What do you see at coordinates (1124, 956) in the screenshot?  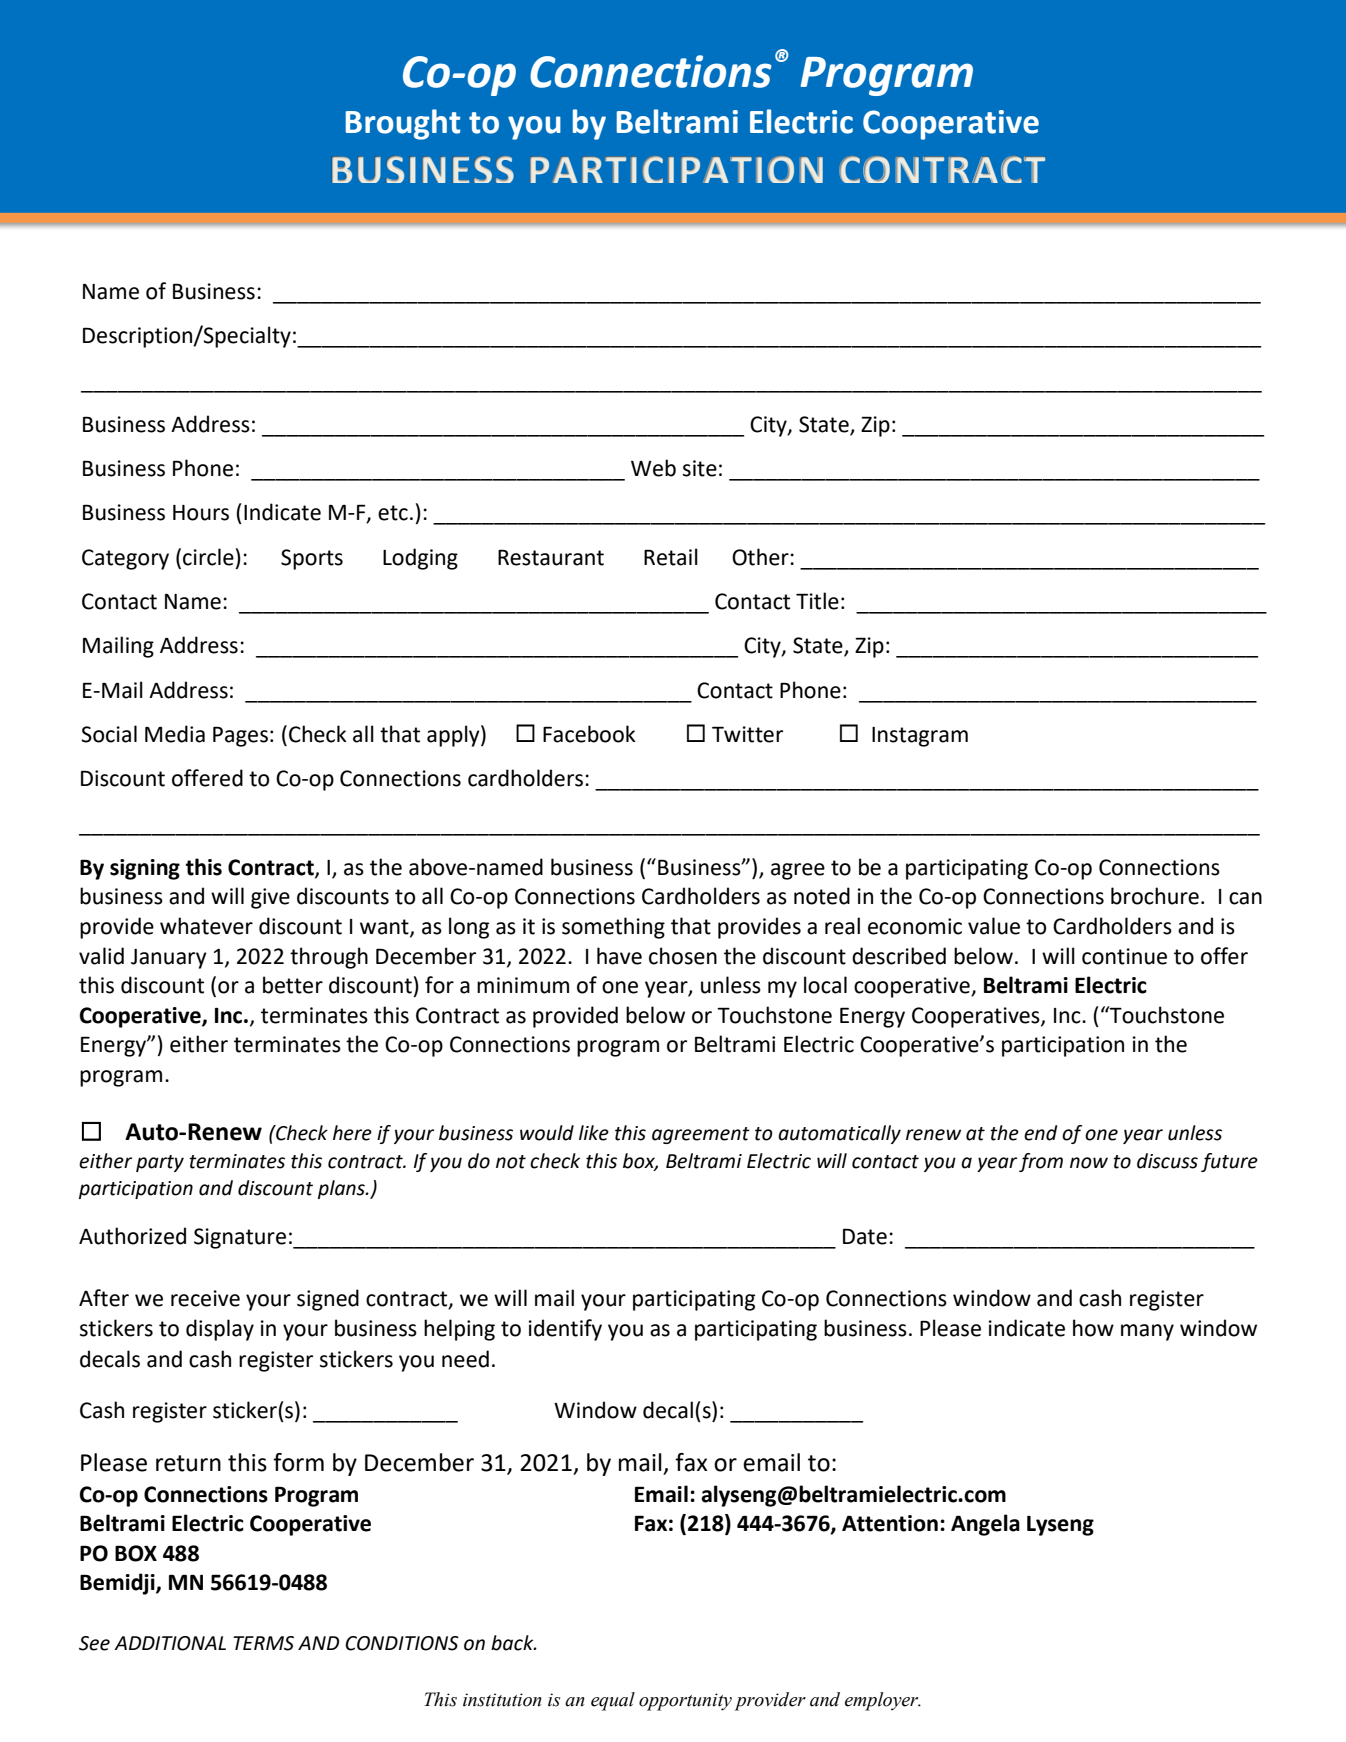 I see `continue` at bounding box center [1124, 956].
